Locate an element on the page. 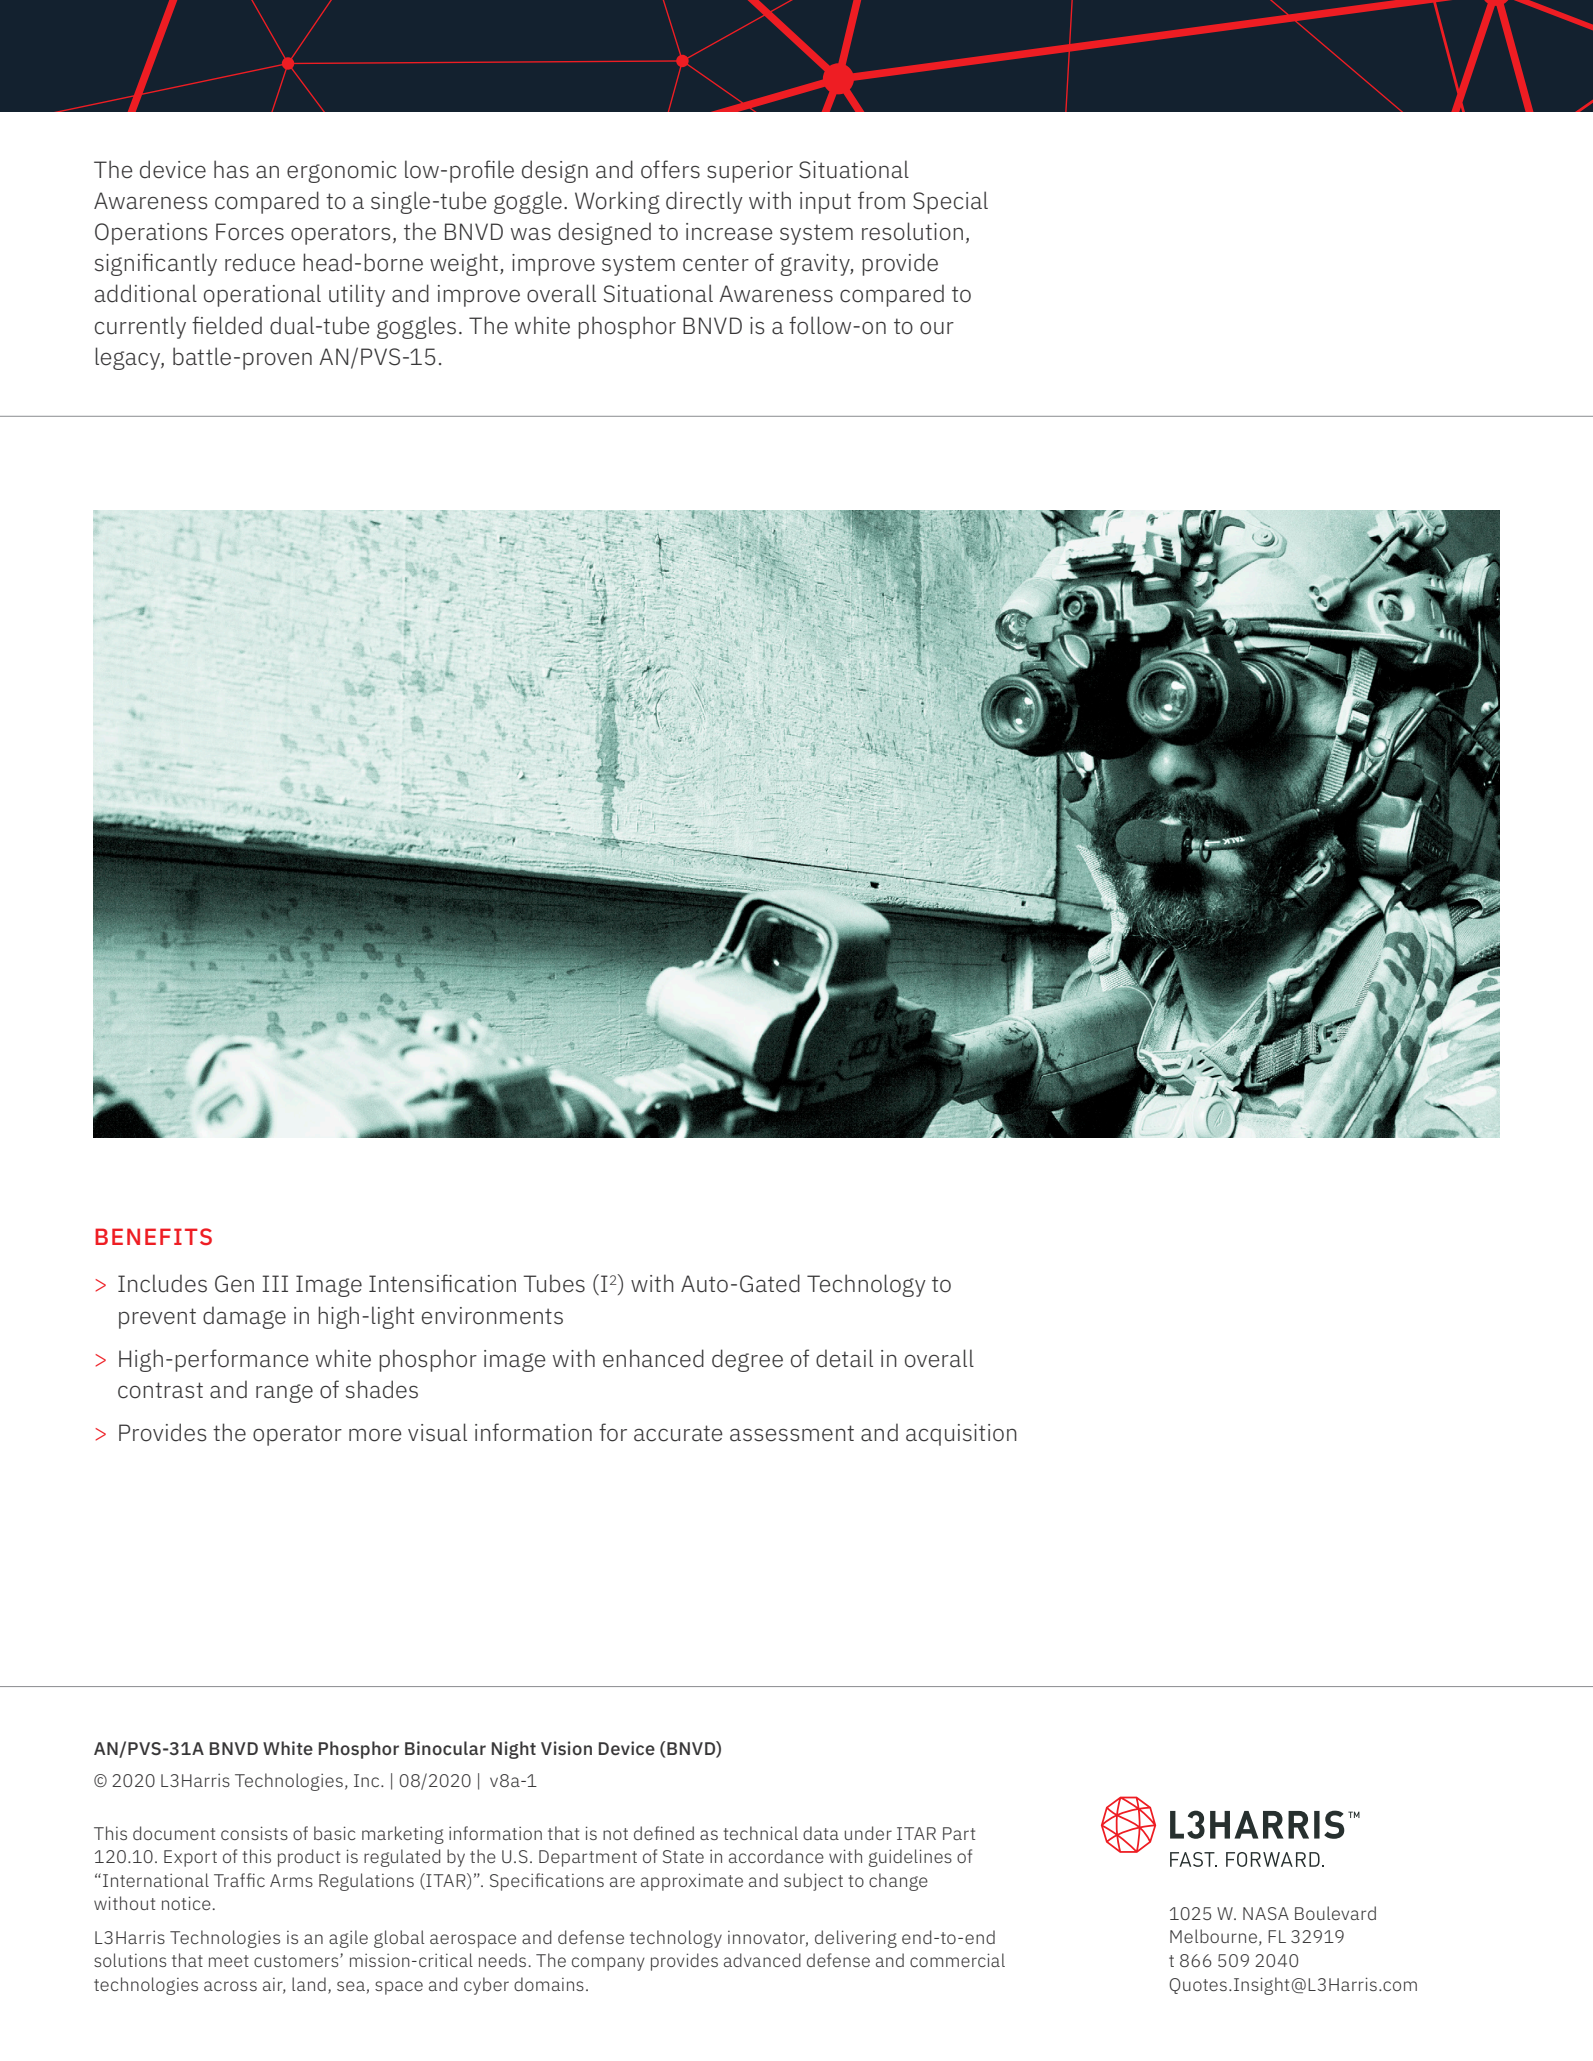 The width and height of the image is (1593, 2061). degree is located at coordinates (747, 1360).
